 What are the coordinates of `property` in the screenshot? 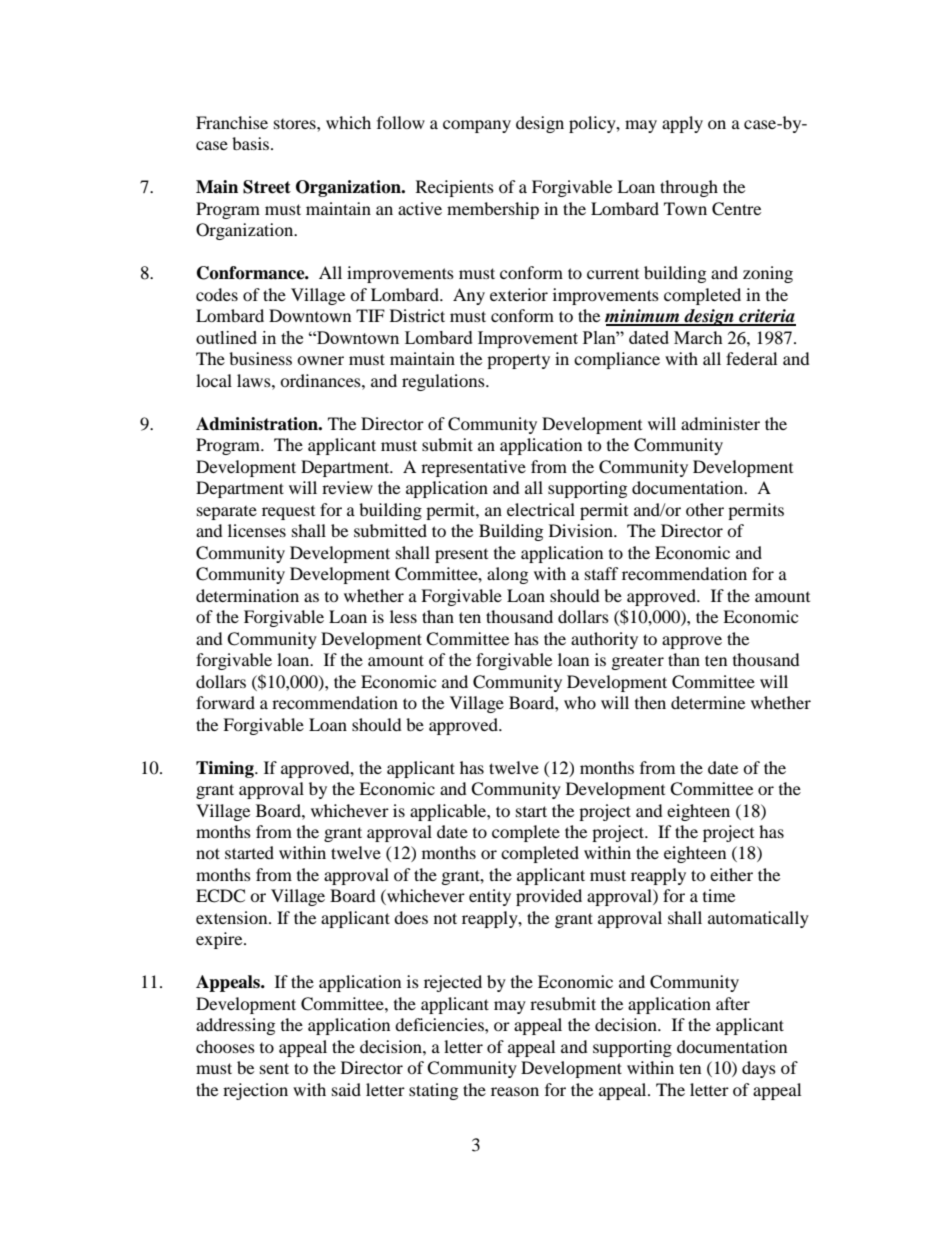 It's located at (518, 361).
